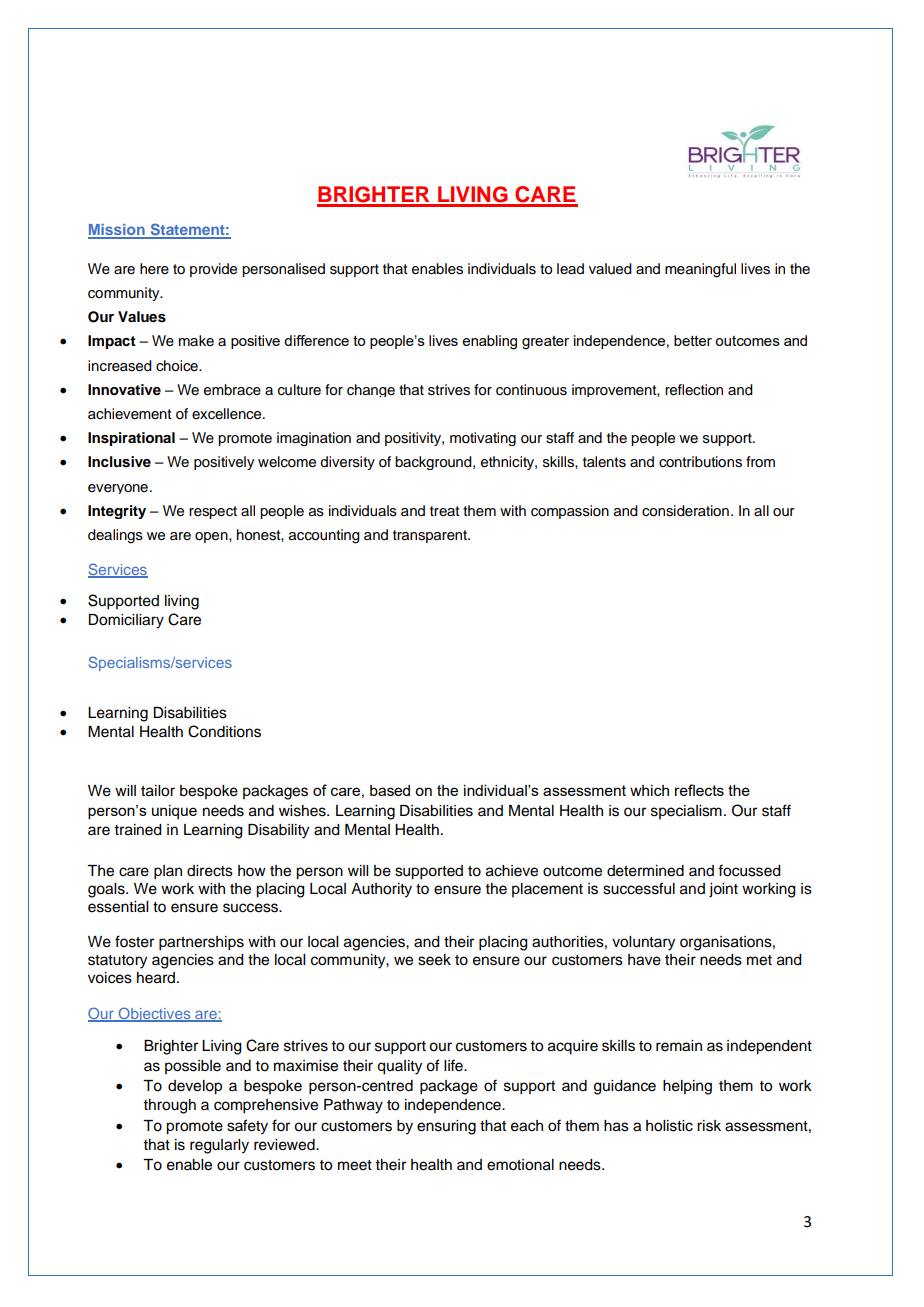 The image size is (924, 1307). Describe the element at coordinates (168, 872) in the page. I see `plan` at that location.
